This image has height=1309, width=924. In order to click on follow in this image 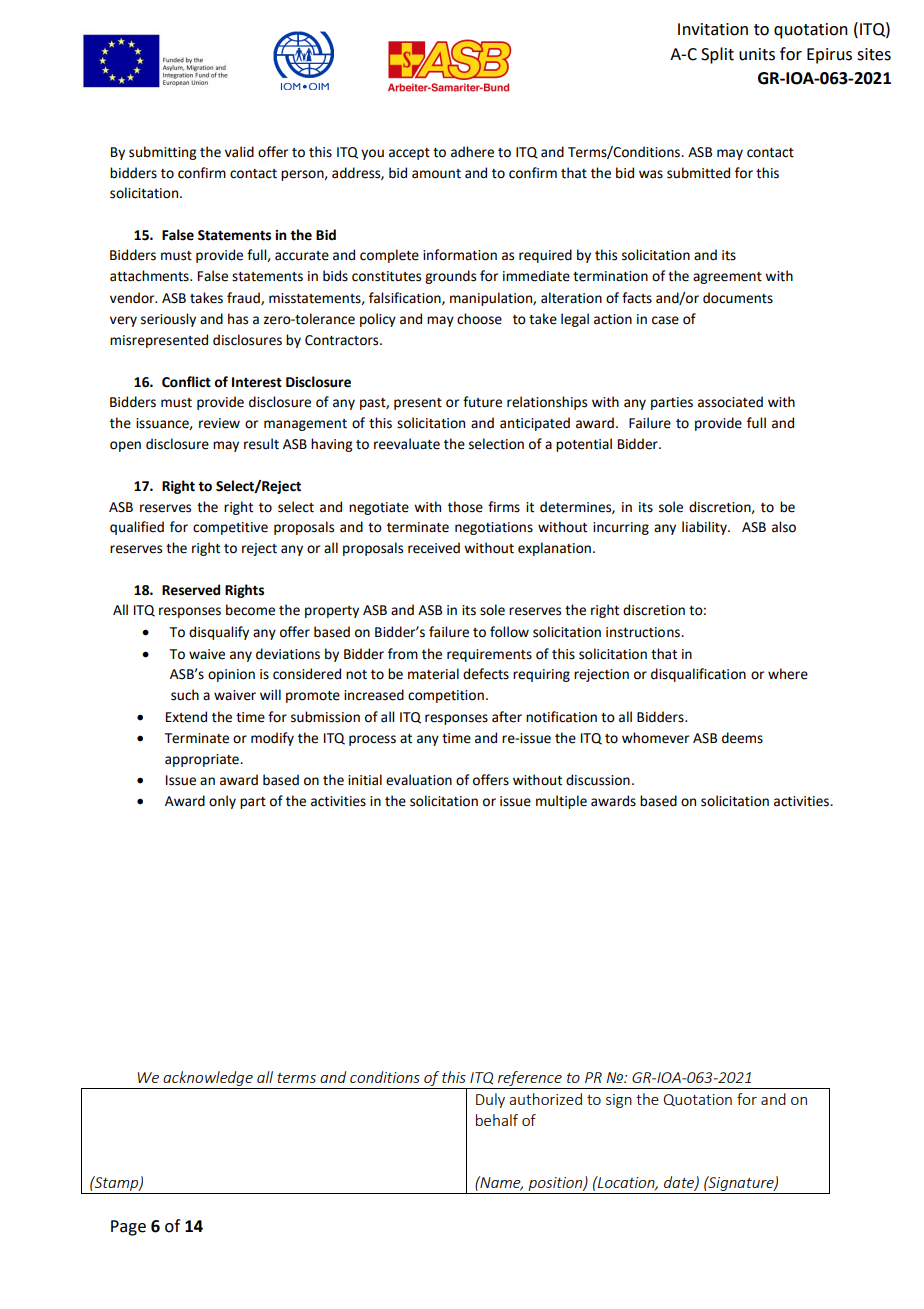, I will do `click(509, 632)`.
